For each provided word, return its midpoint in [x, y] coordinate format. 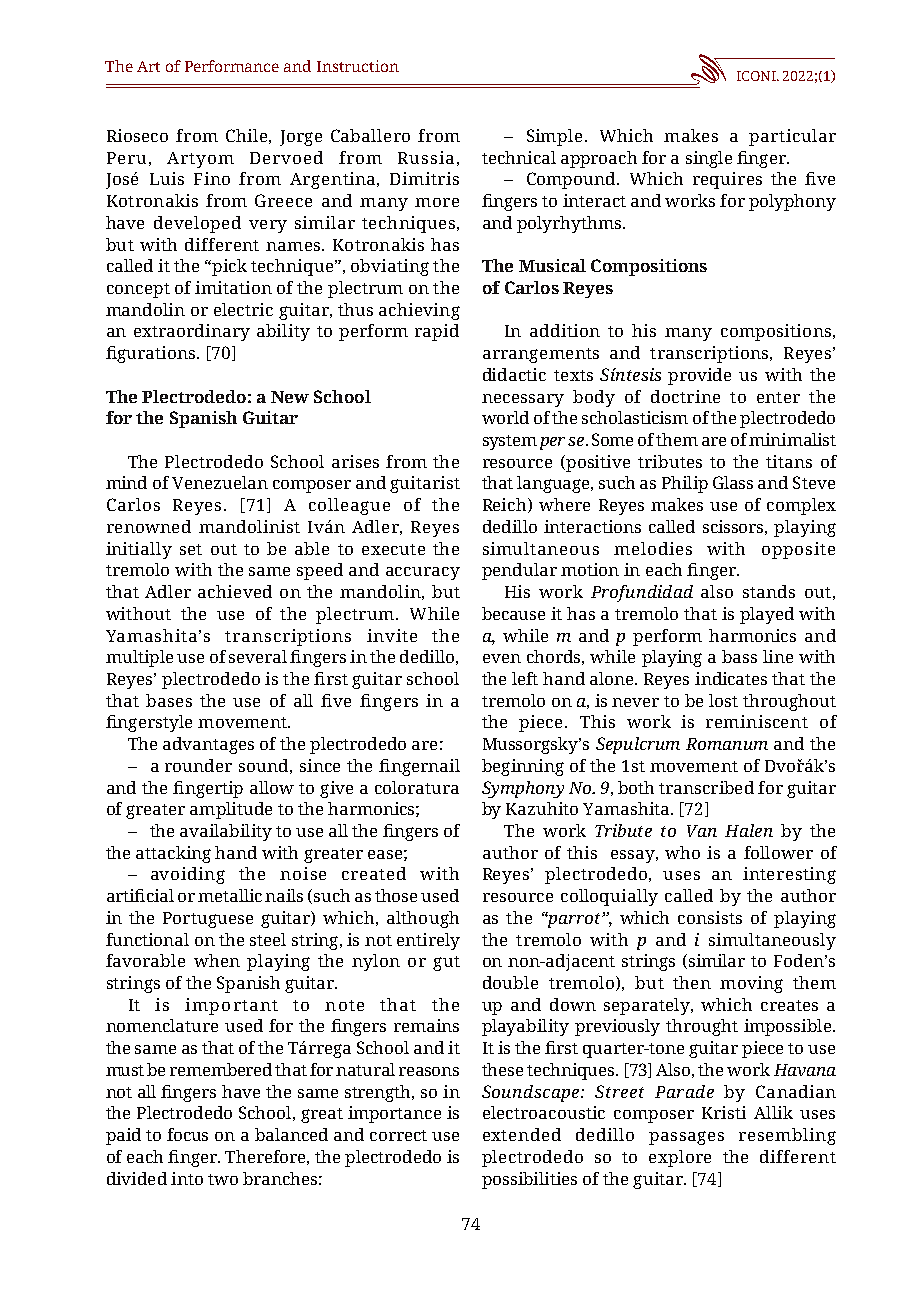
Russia [426, 157]
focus [187, 1134]
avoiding [188, 875]
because [513, 613]
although [423, 919]
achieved [235, 591]
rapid [437, 332]
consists [710, 917]
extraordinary [192, 332]
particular [792, 137]
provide [699, 376]
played [767, 615]
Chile [246, 135]
